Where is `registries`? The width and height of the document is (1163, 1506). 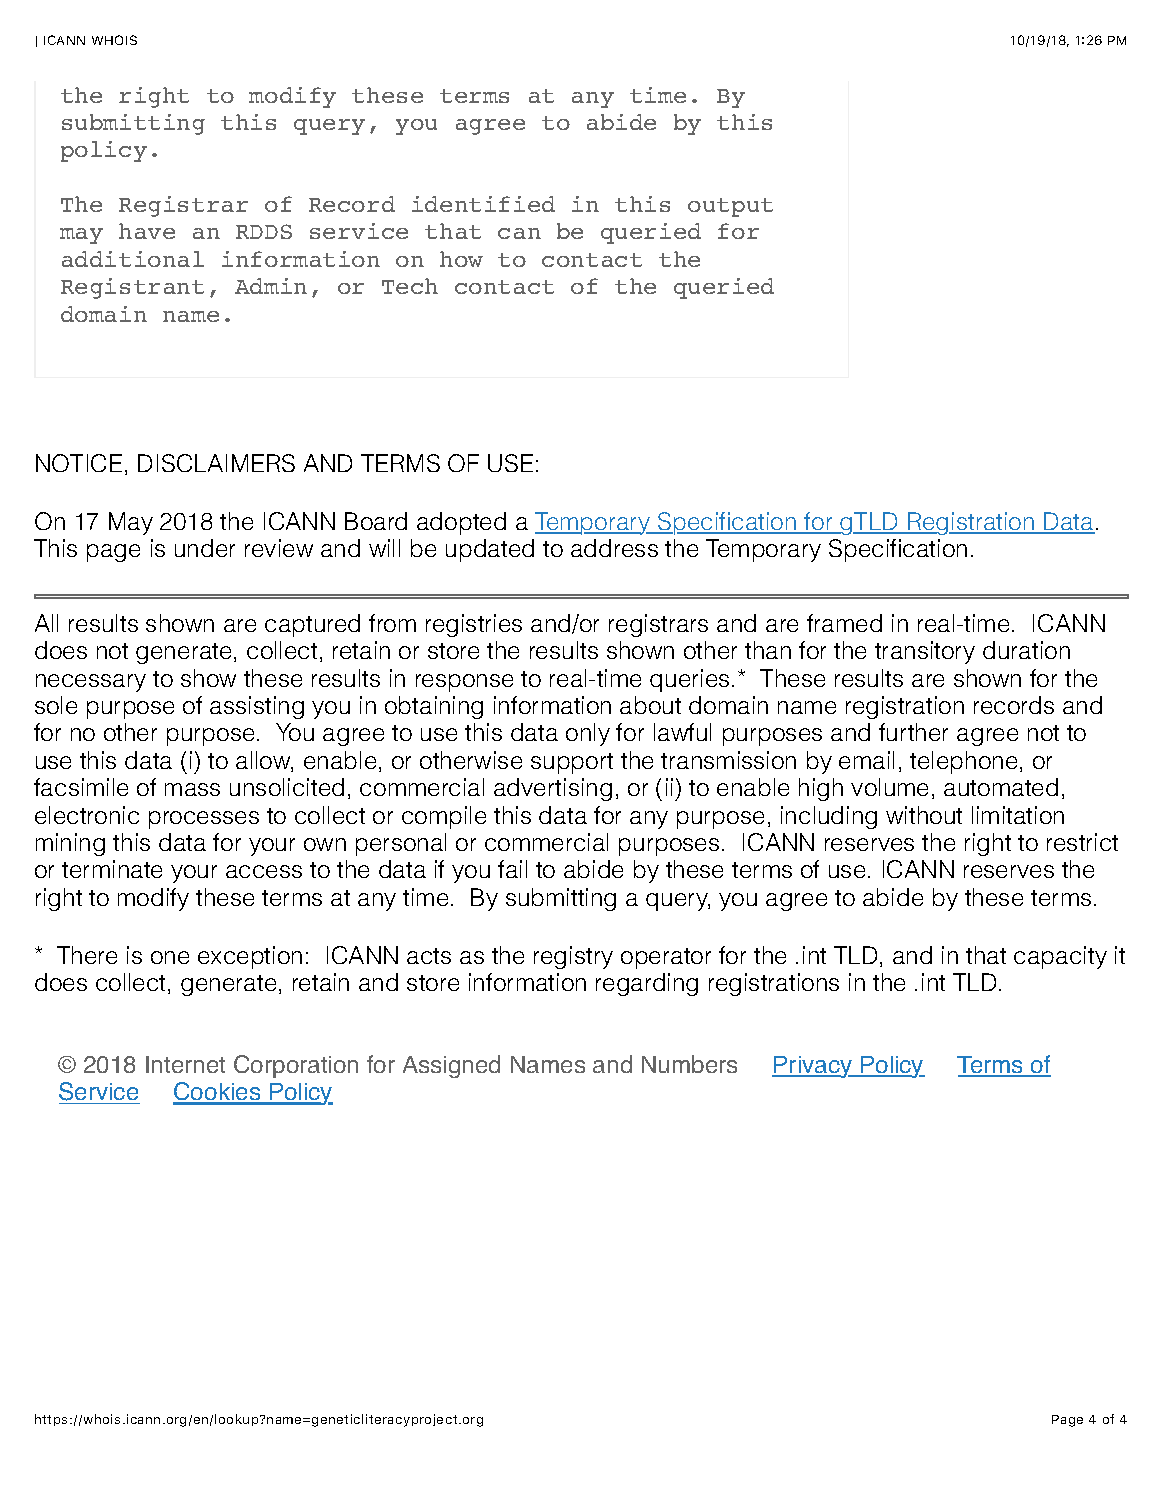
registries is located at coordinates (474, 625).
